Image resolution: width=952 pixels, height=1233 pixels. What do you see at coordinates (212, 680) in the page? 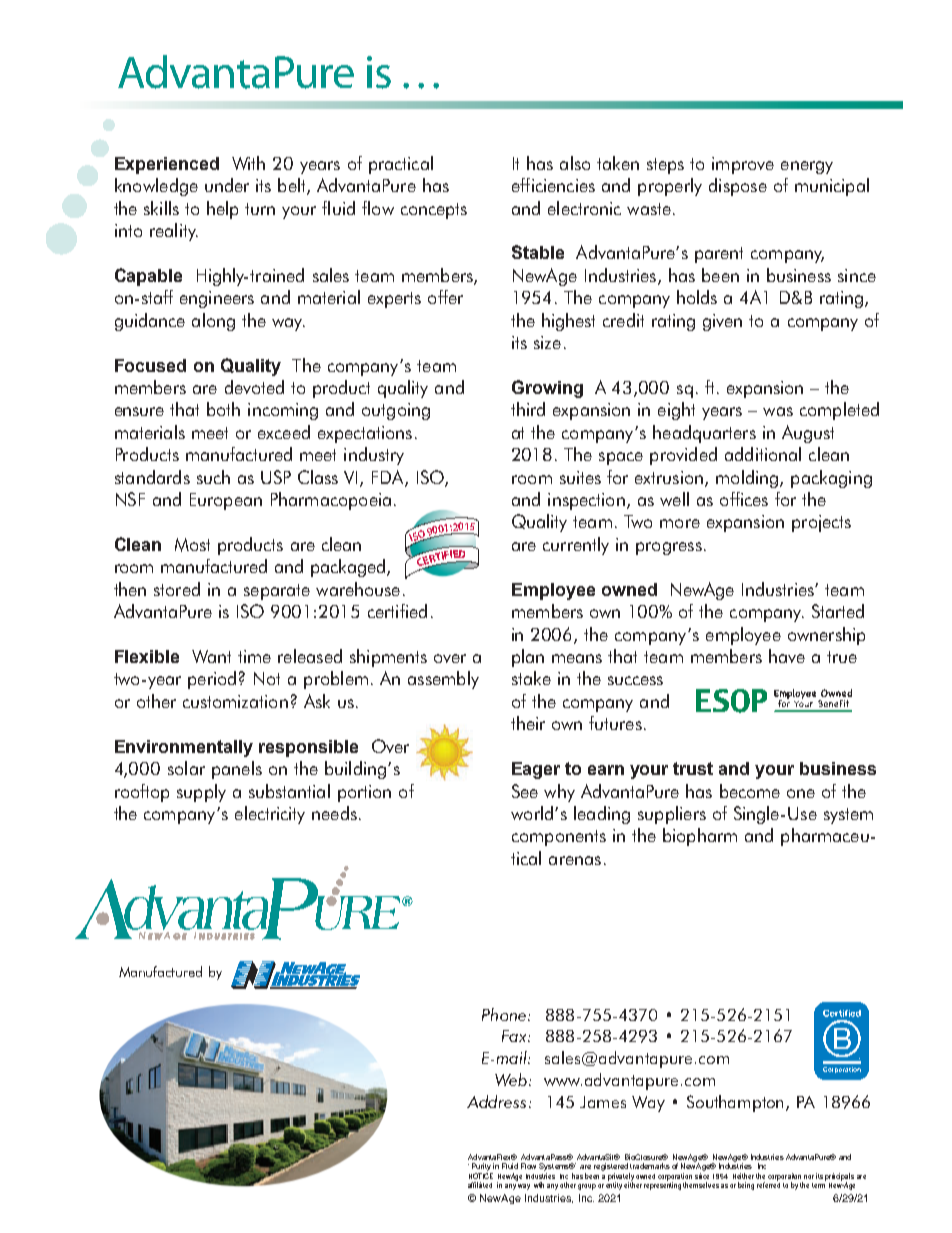
I see `period` at bounding box center [212, 680].
